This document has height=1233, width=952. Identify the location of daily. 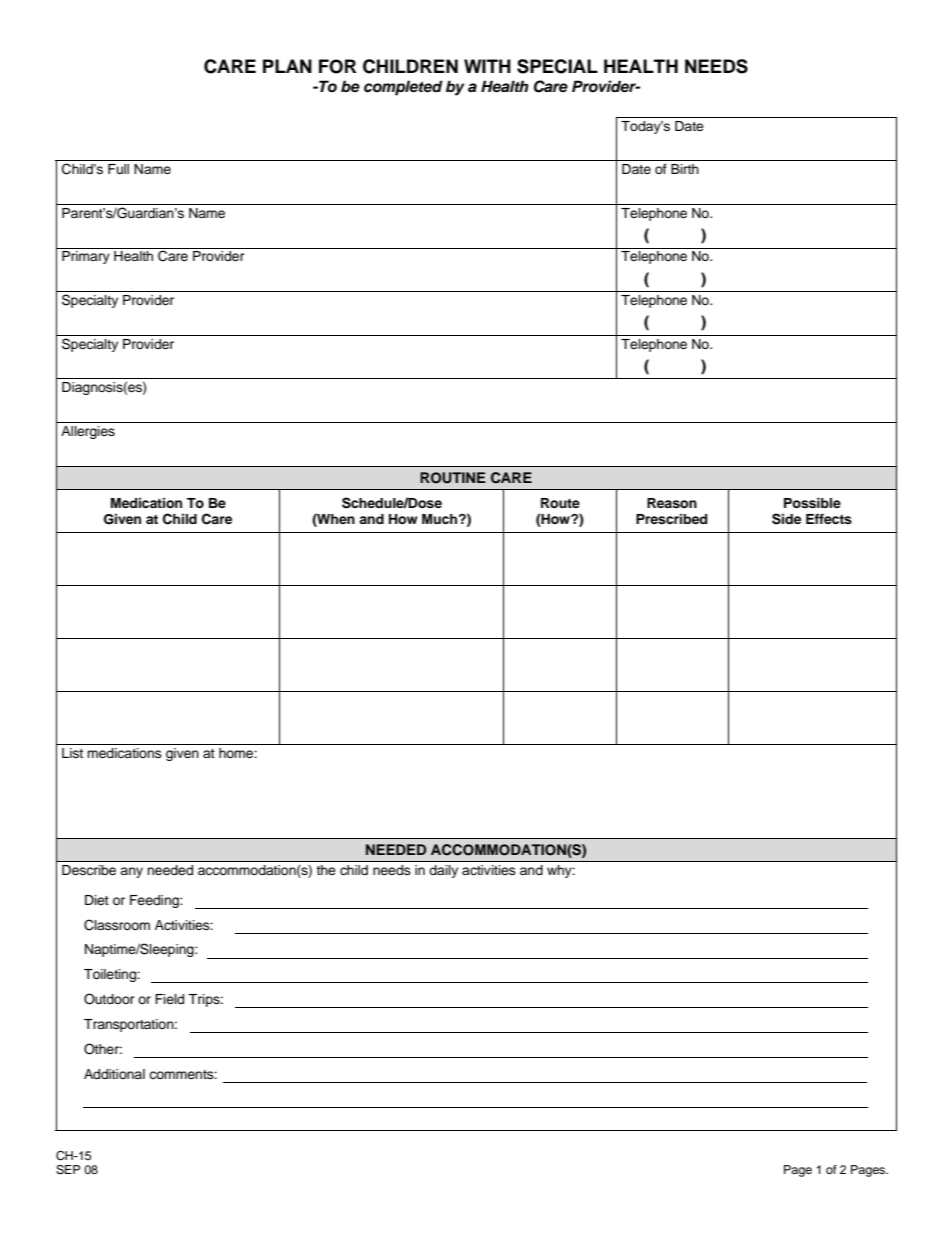
(444, 871).
